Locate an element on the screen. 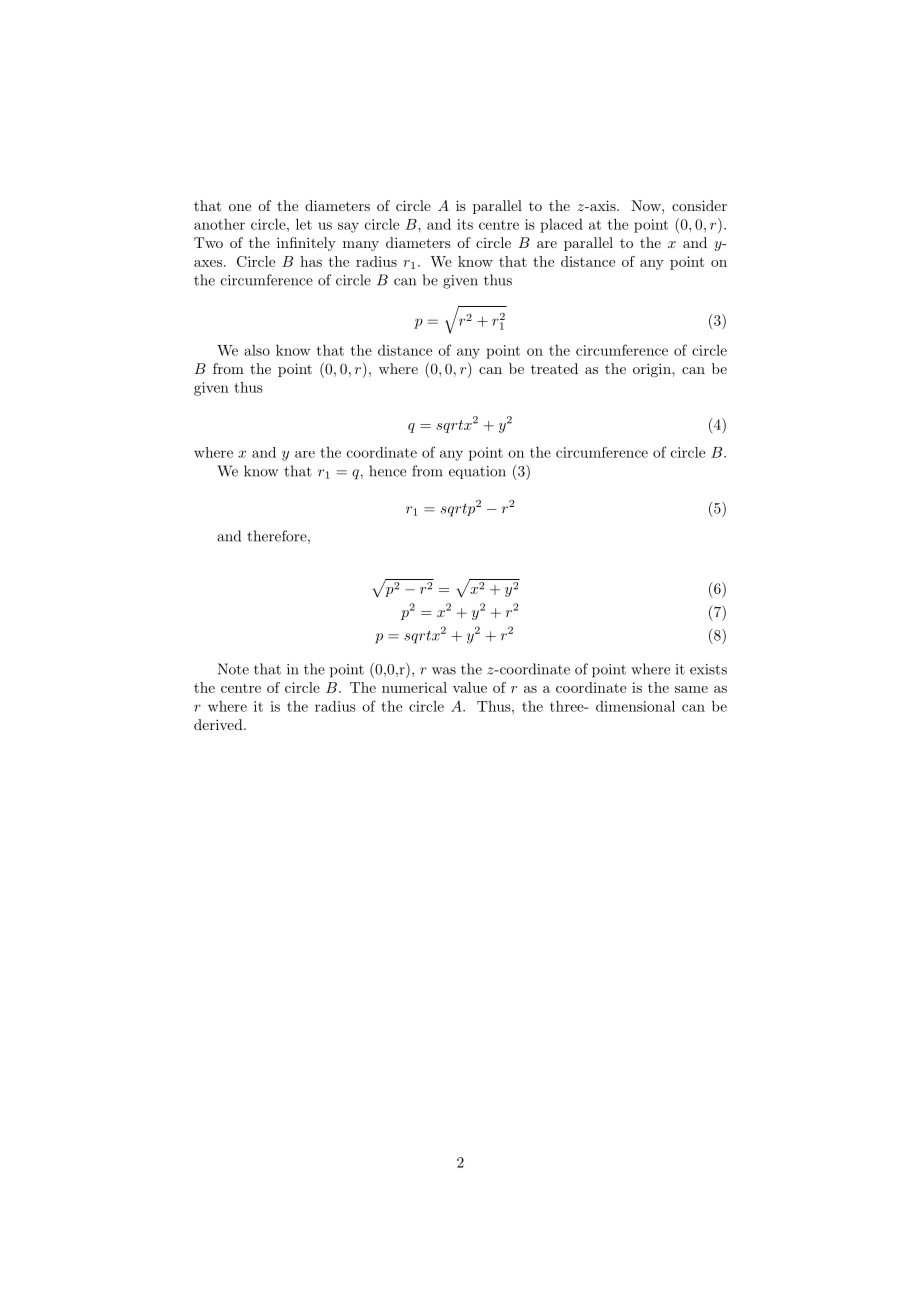 This screenshot has width=924, height=1308. derived is located at coordinates (219, 724).
